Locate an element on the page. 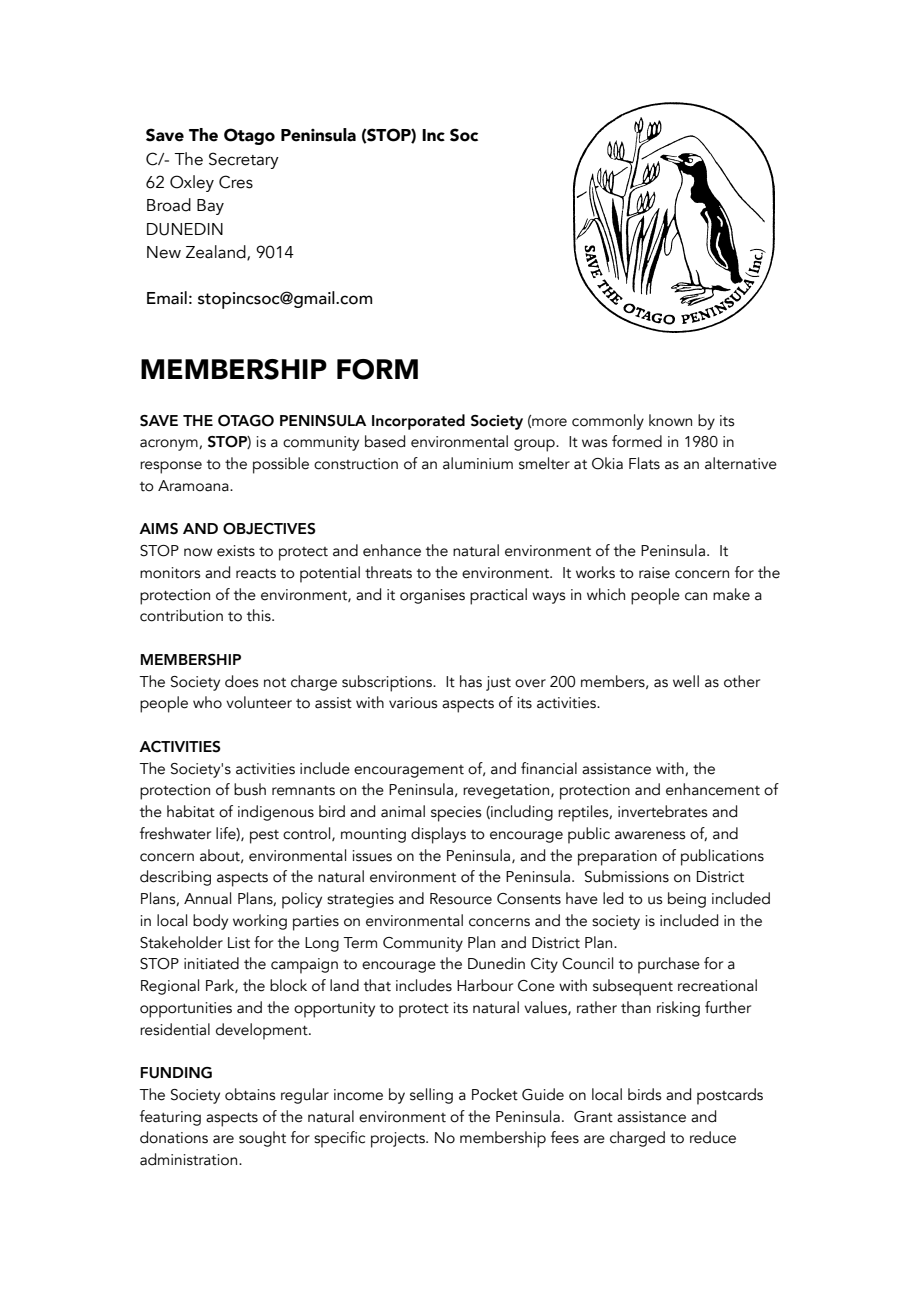 This image has width=924, height=1308. Secretary is located at coordinates (244, 160).
